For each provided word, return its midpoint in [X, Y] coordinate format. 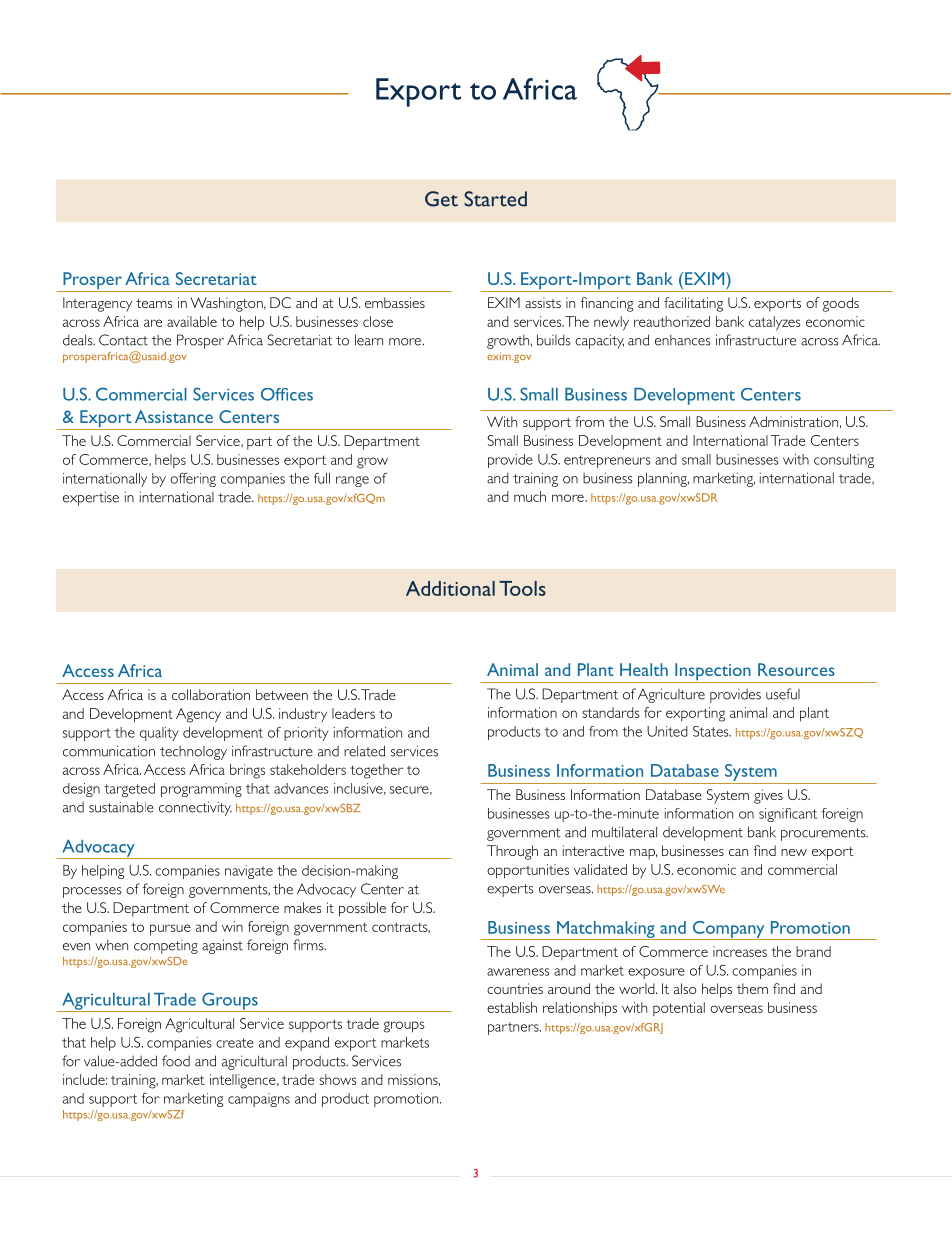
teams [154, 303]
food [176, 1061]
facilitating [693, 304]
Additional [450, 588]
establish [512, 1007]
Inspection [713, 673]
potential [679, 1009]
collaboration [211, 694]
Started [495, 199]
